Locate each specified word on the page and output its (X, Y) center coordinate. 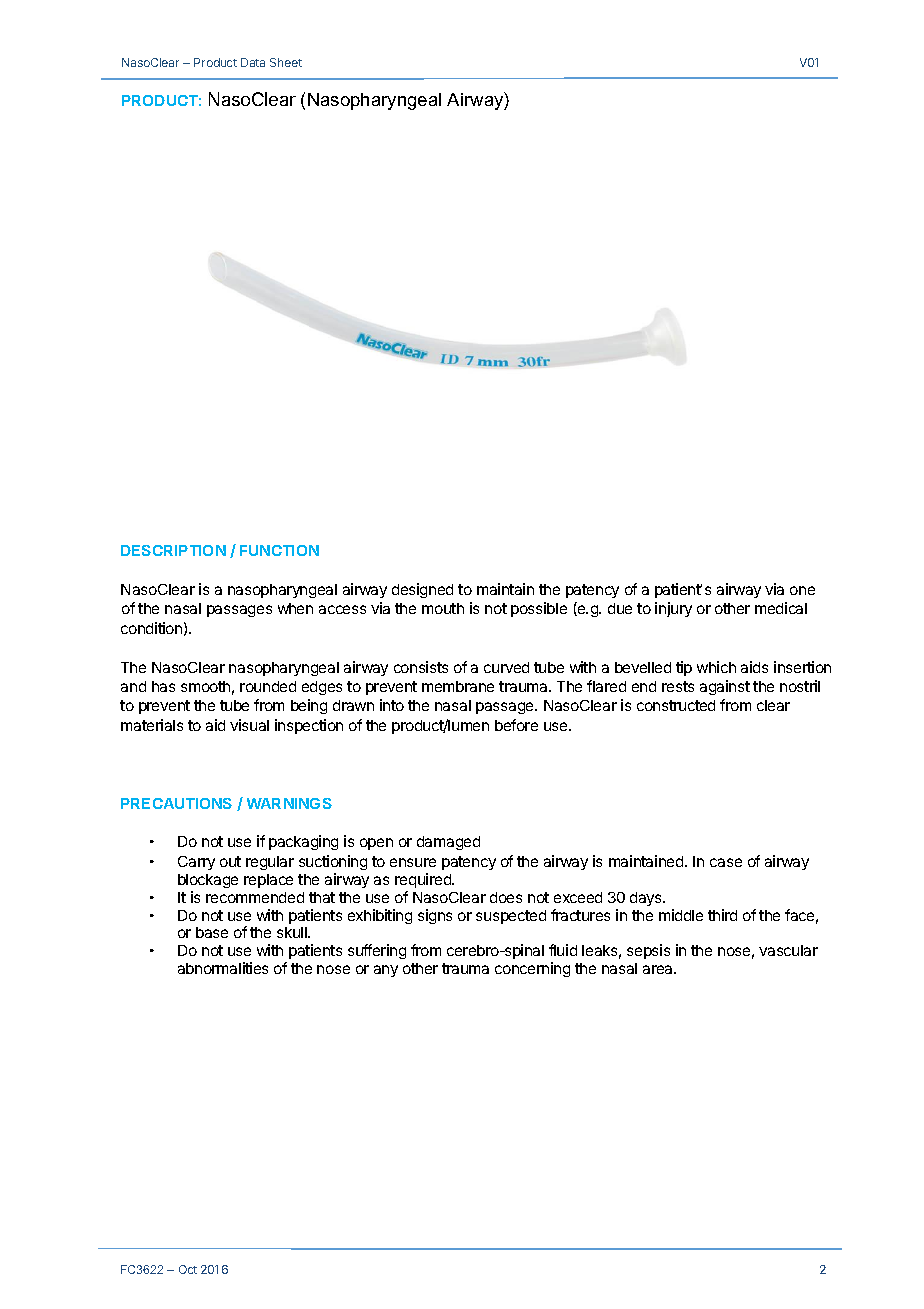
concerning (532, 969)
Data (253, 62)
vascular (788, 950)
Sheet (286, 62)
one (802, 590)
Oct (188, 1269)
